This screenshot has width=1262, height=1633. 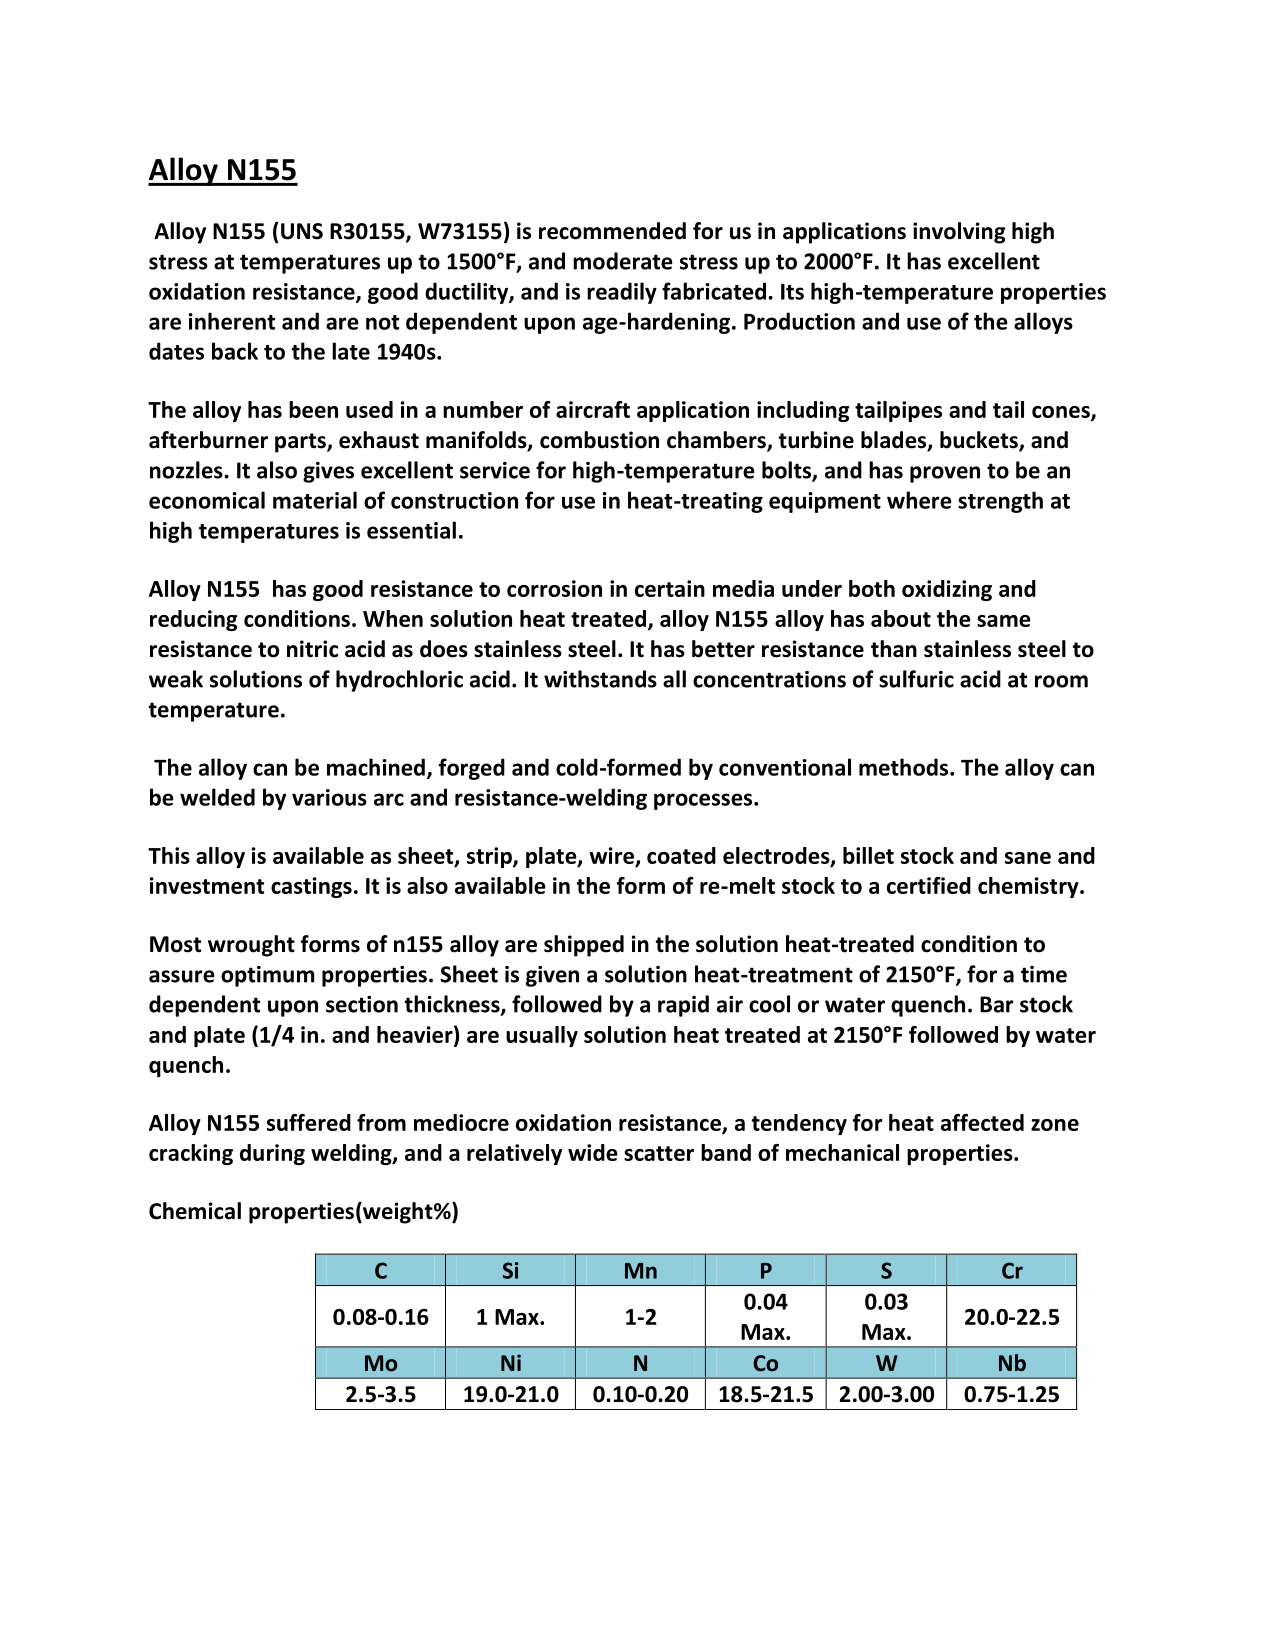 What do you see at coordinates (959, 233) in the screenshot?
I see `involving` at bounding box center [959, 233].
